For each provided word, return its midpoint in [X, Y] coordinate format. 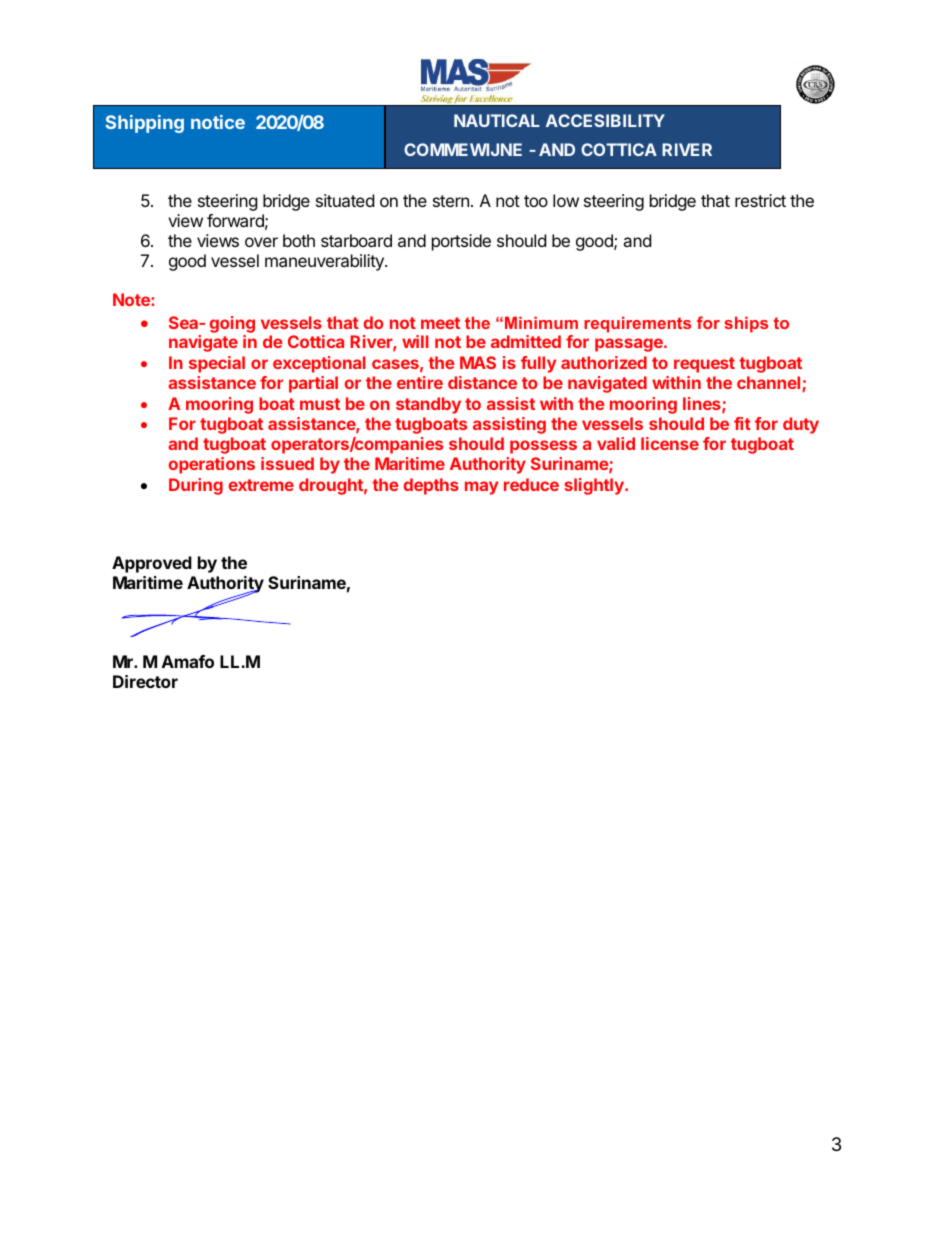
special [217, 364]
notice [218, 122]
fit [742, 423]
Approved [152, 564]
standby [428, 405]
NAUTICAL [497, 120]
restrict [760, 200]
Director [145, 681]
